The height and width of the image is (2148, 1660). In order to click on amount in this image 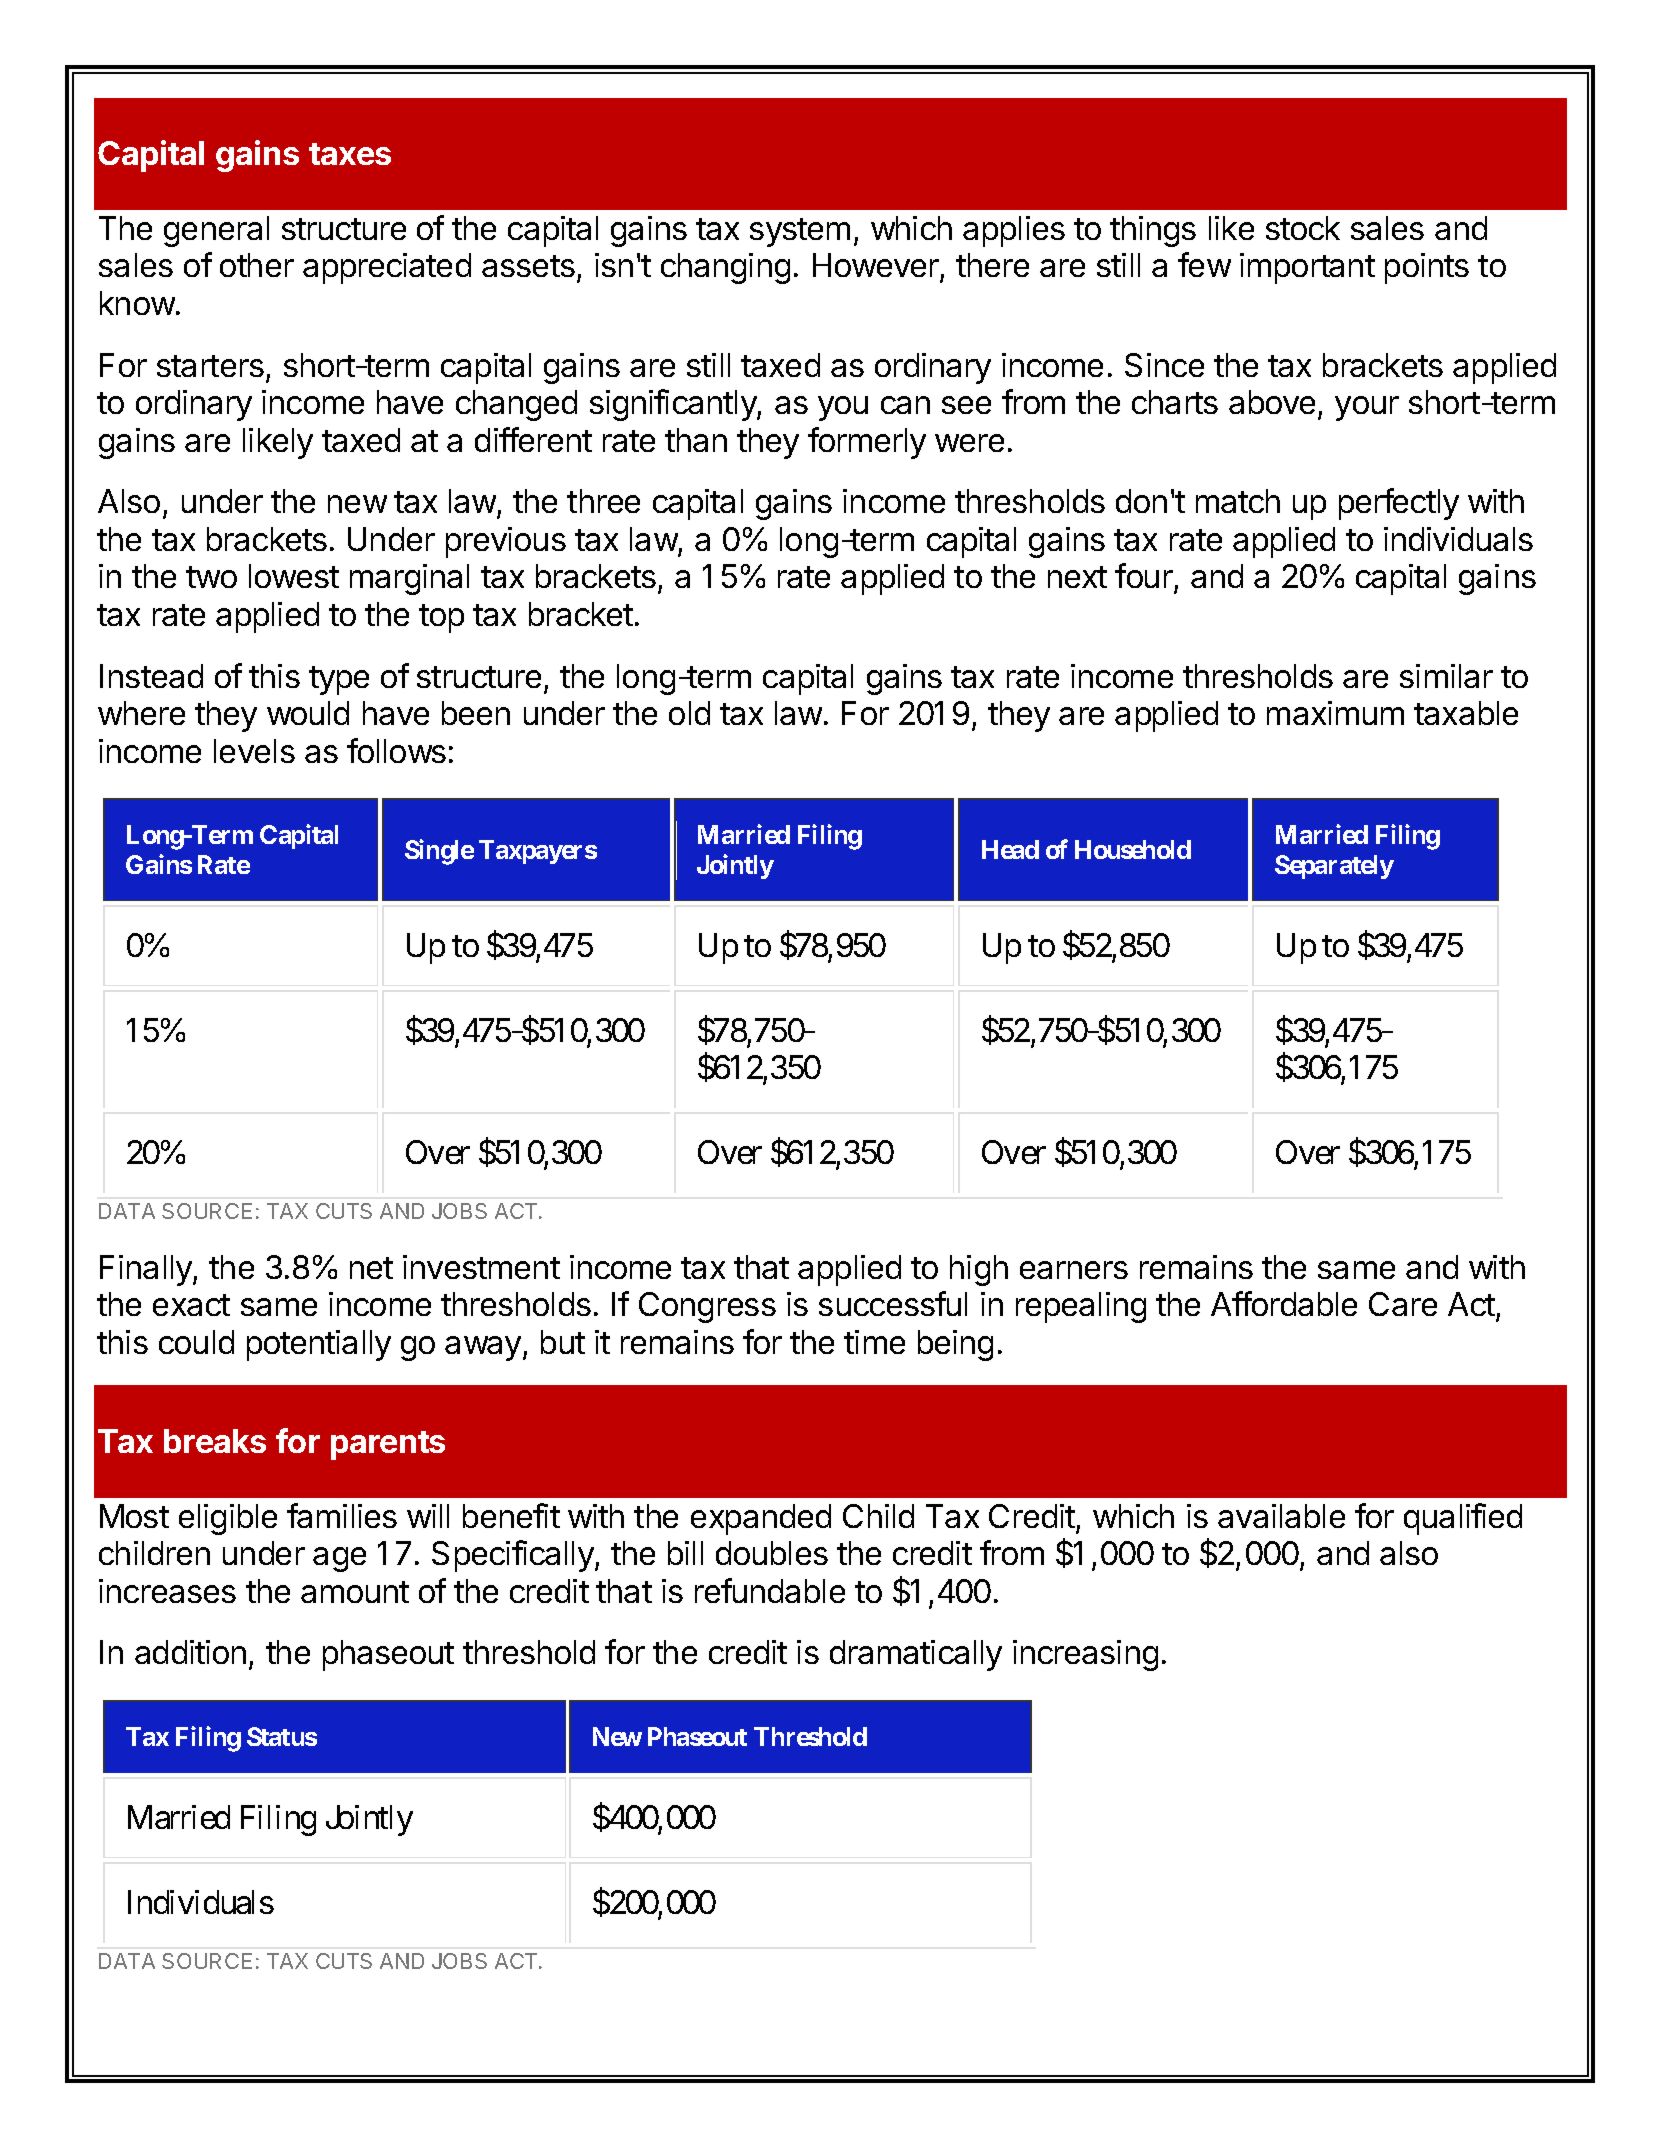, I will do `click(355, 1592)`.
